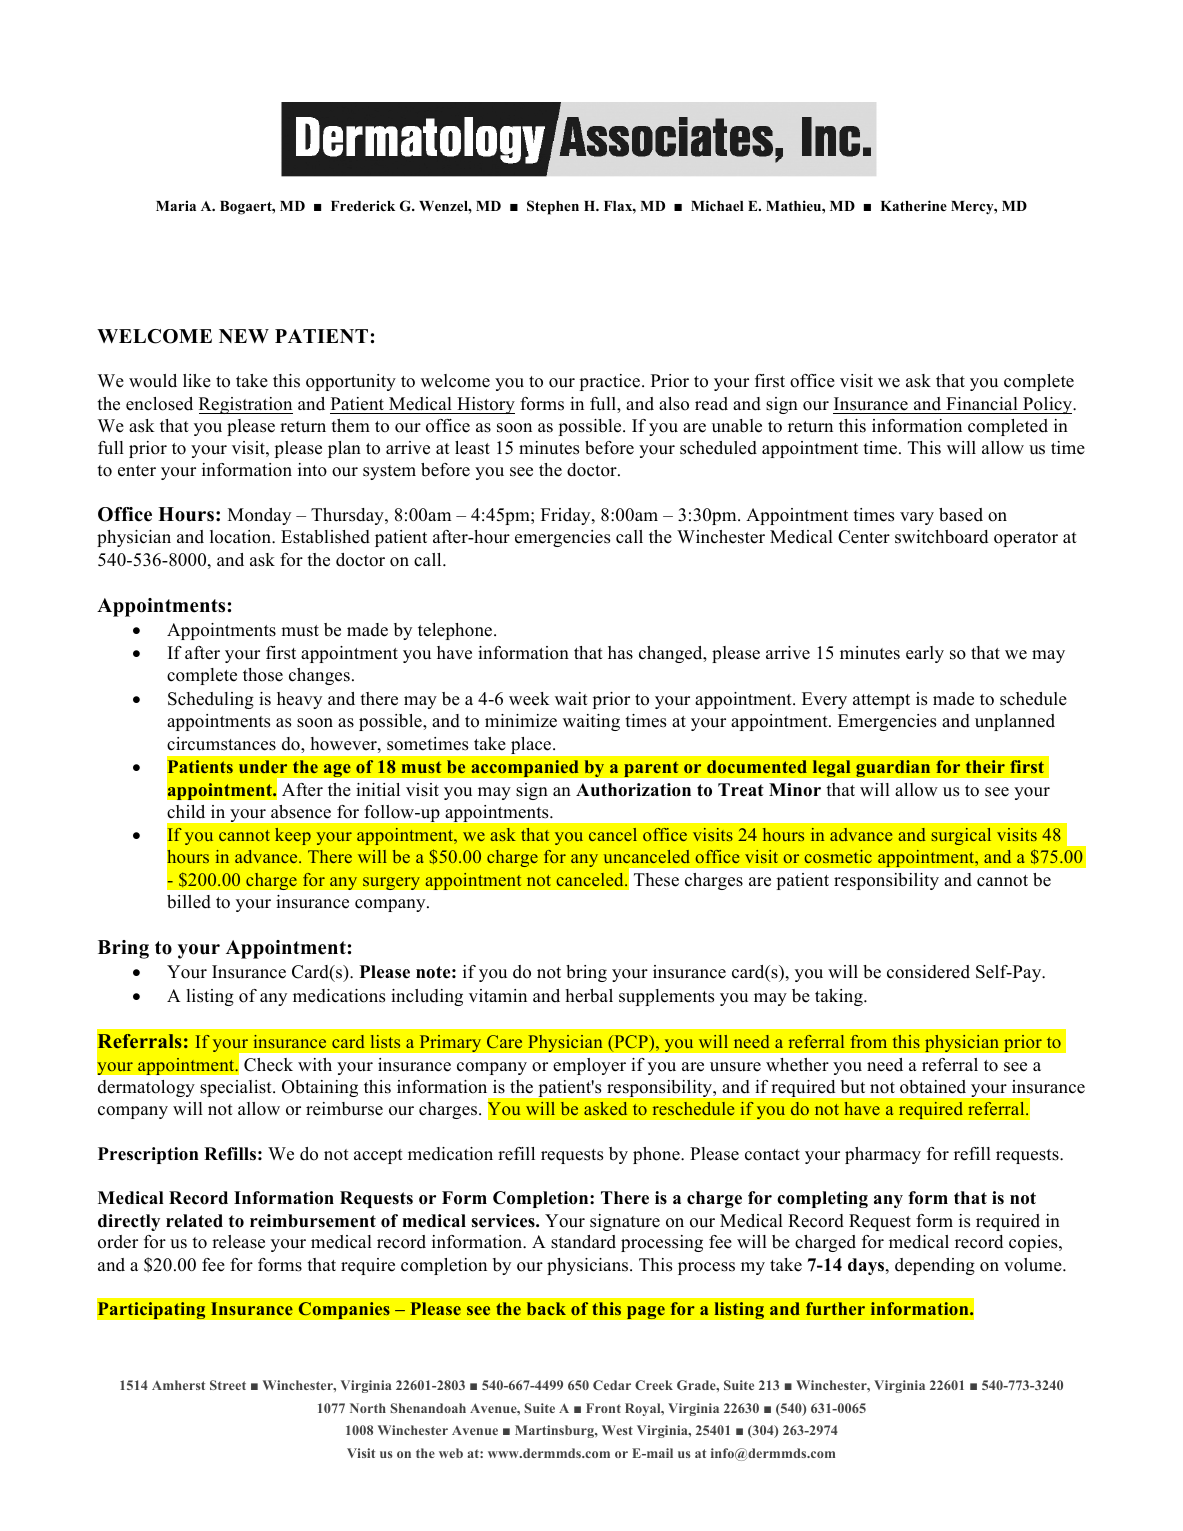  What do you see at coordinates (186, 812) in the image?
I see `child` at bounding box center [186, 812].
